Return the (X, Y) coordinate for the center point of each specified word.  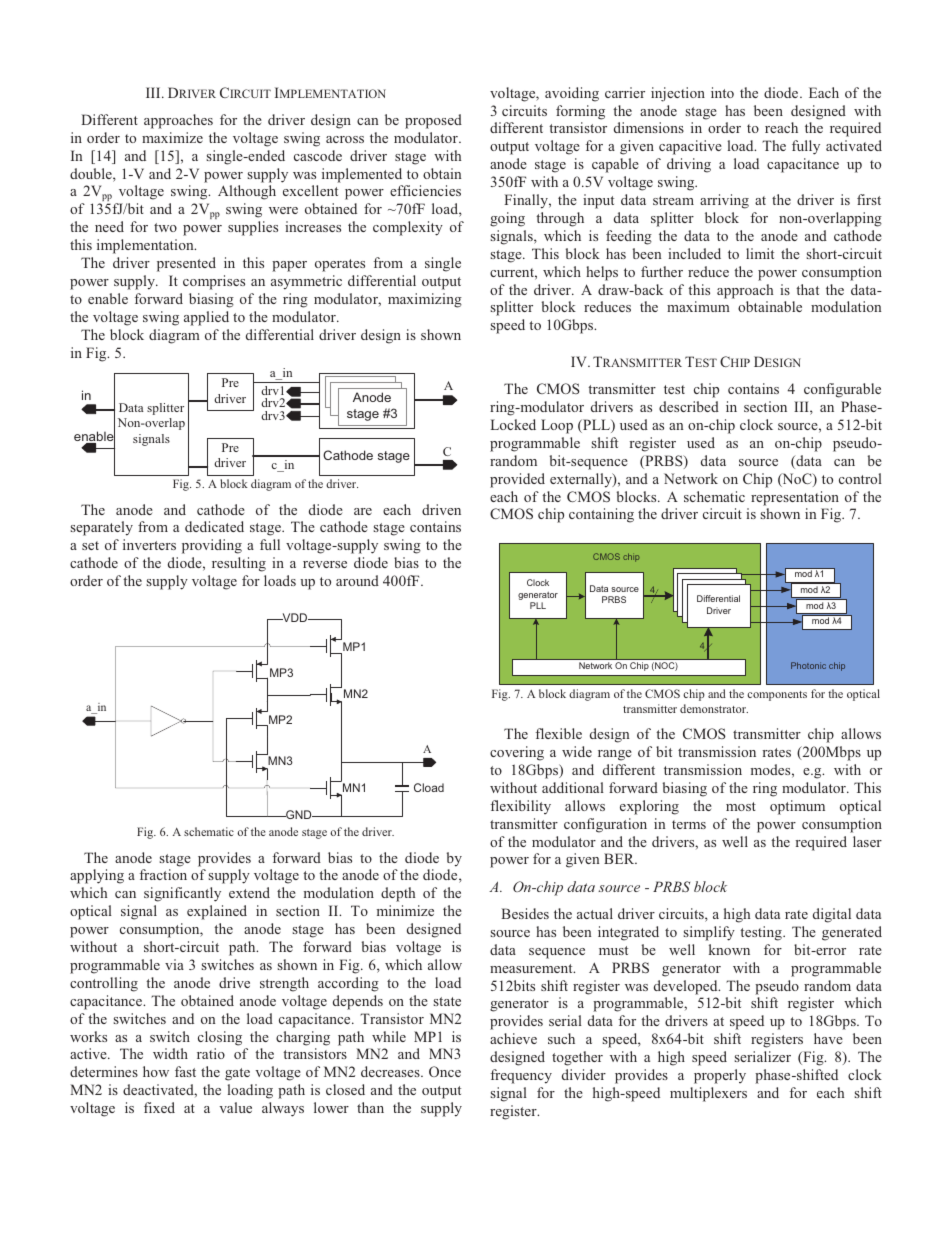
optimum (797, 807)
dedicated (214, 526)
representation (795, 498)
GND (299, 814)
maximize (172, 137)
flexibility (520, 807)
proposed (433, 121)
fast (185, 1071)
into (722, 92)
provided (517, 480)
